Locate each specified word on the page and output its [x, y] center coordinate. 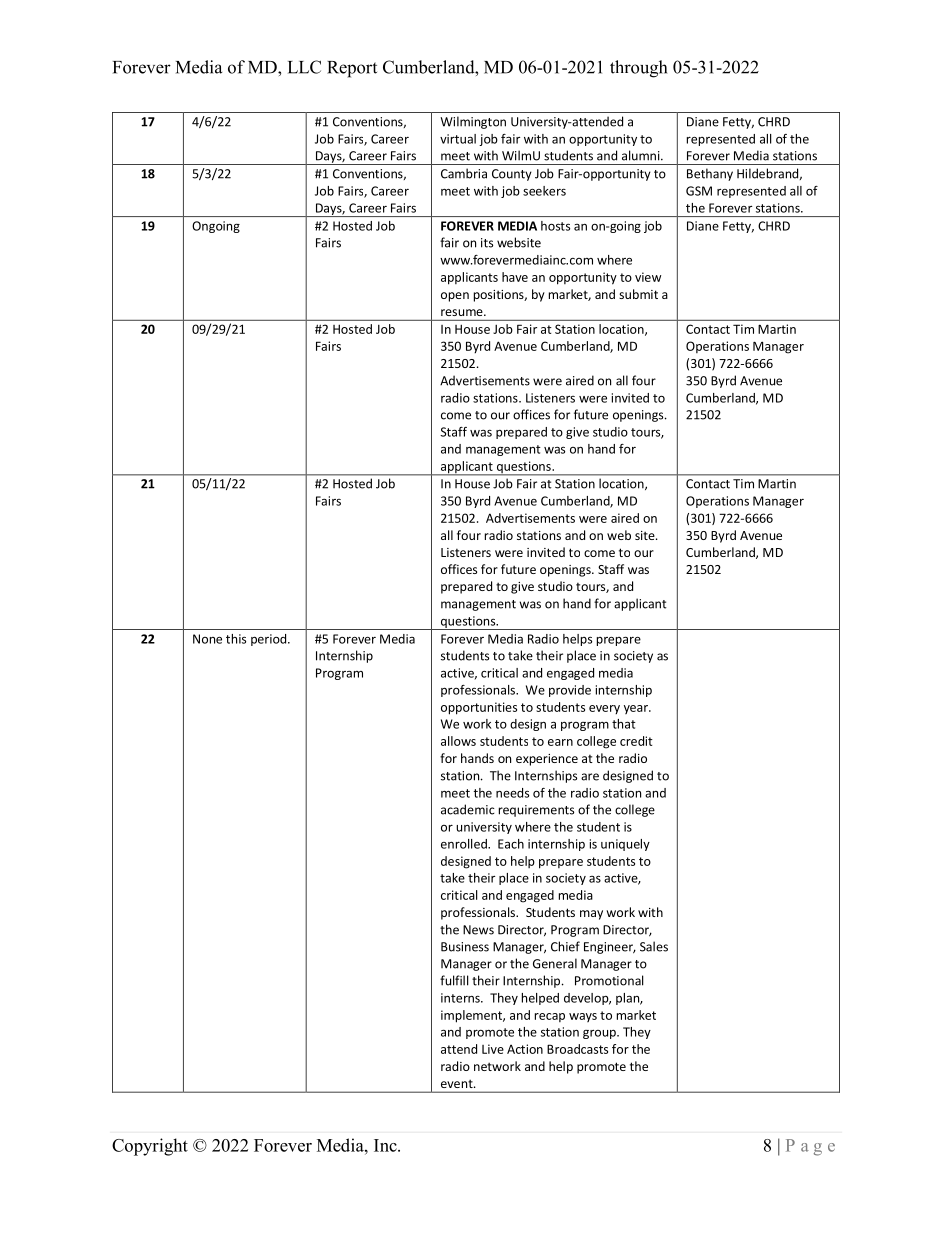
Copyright [150, 1147]
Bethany [710, 174]
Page [810, 1147]
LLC [304, 67]
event [458, 1084]
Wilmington [473, 122]
